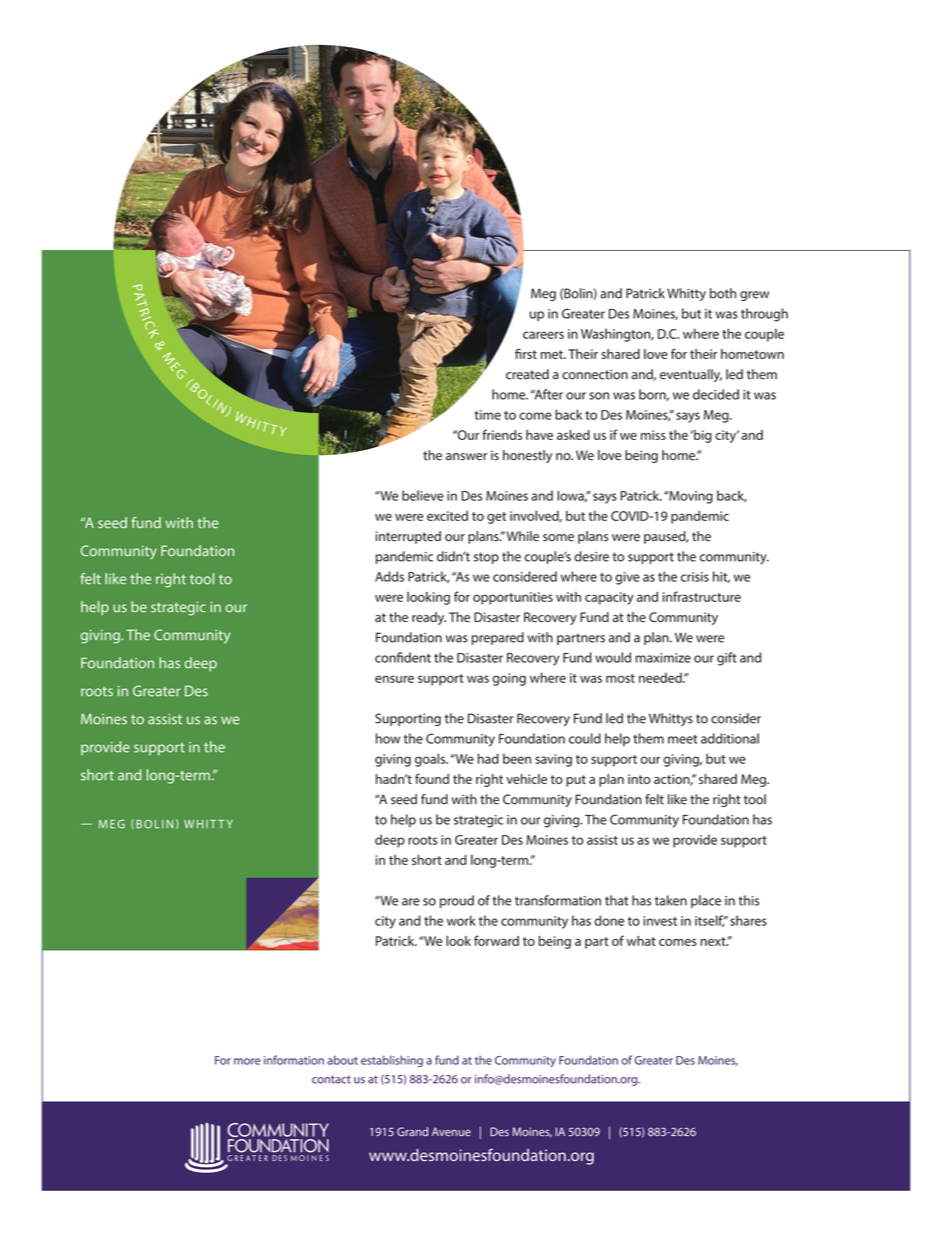  What do you see at coordinates (723, 293) in the page?
I see `both` at bounding box center [723, 293].
